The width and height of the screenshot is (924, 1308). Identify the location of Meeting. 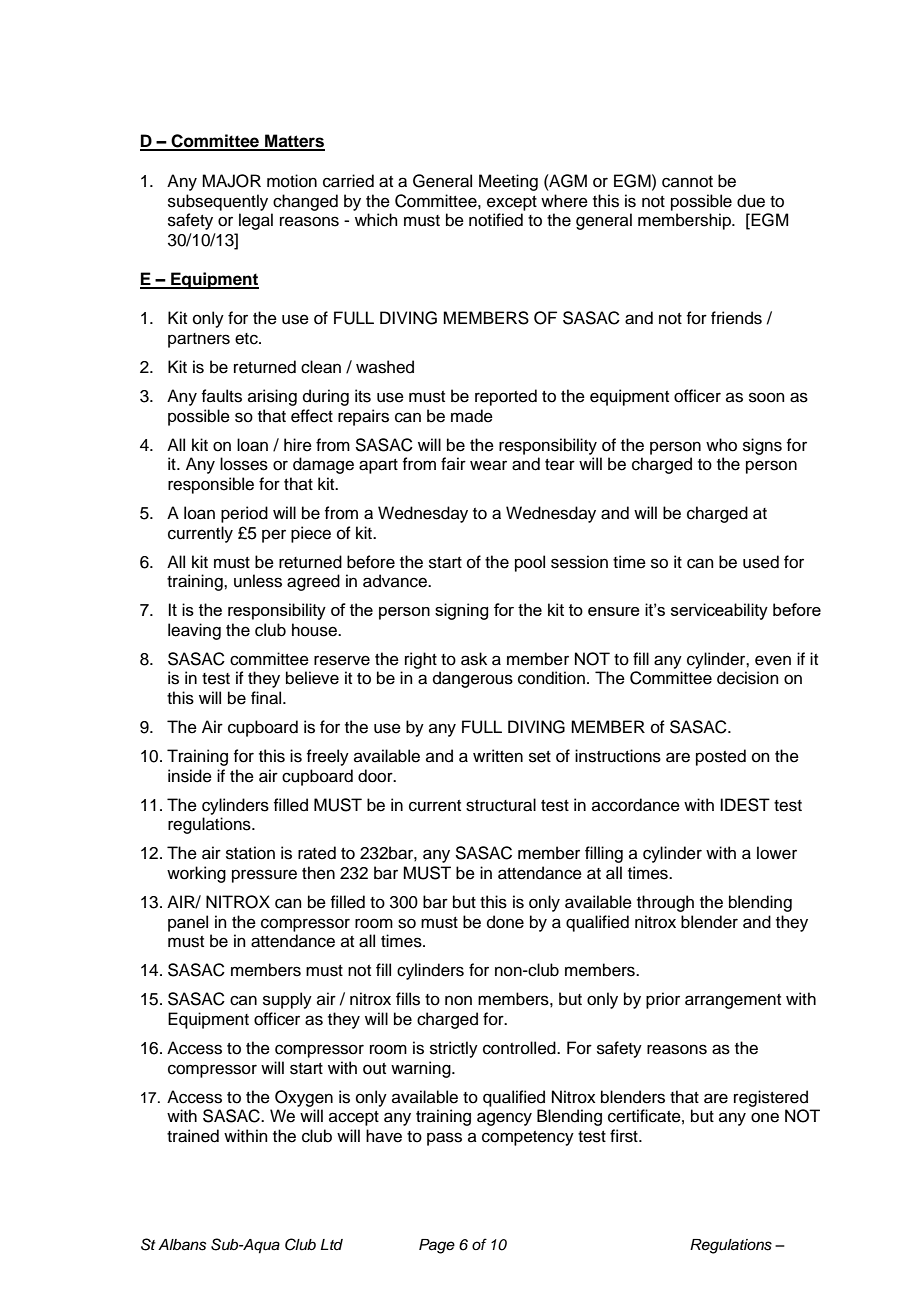
(508, 182).
